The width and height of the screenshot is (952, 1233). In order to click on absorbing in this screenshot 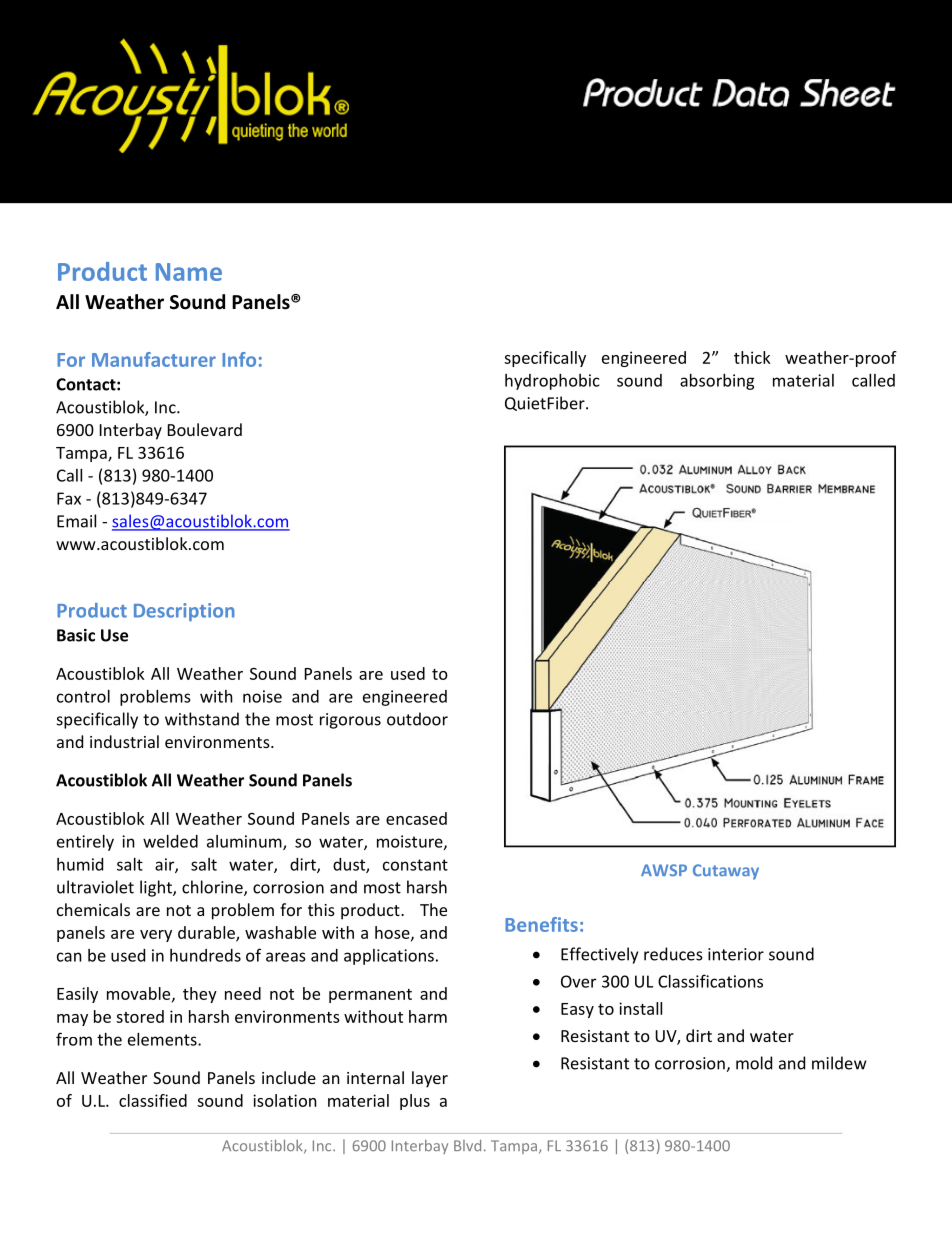, I will do `click(717, 382)`.
